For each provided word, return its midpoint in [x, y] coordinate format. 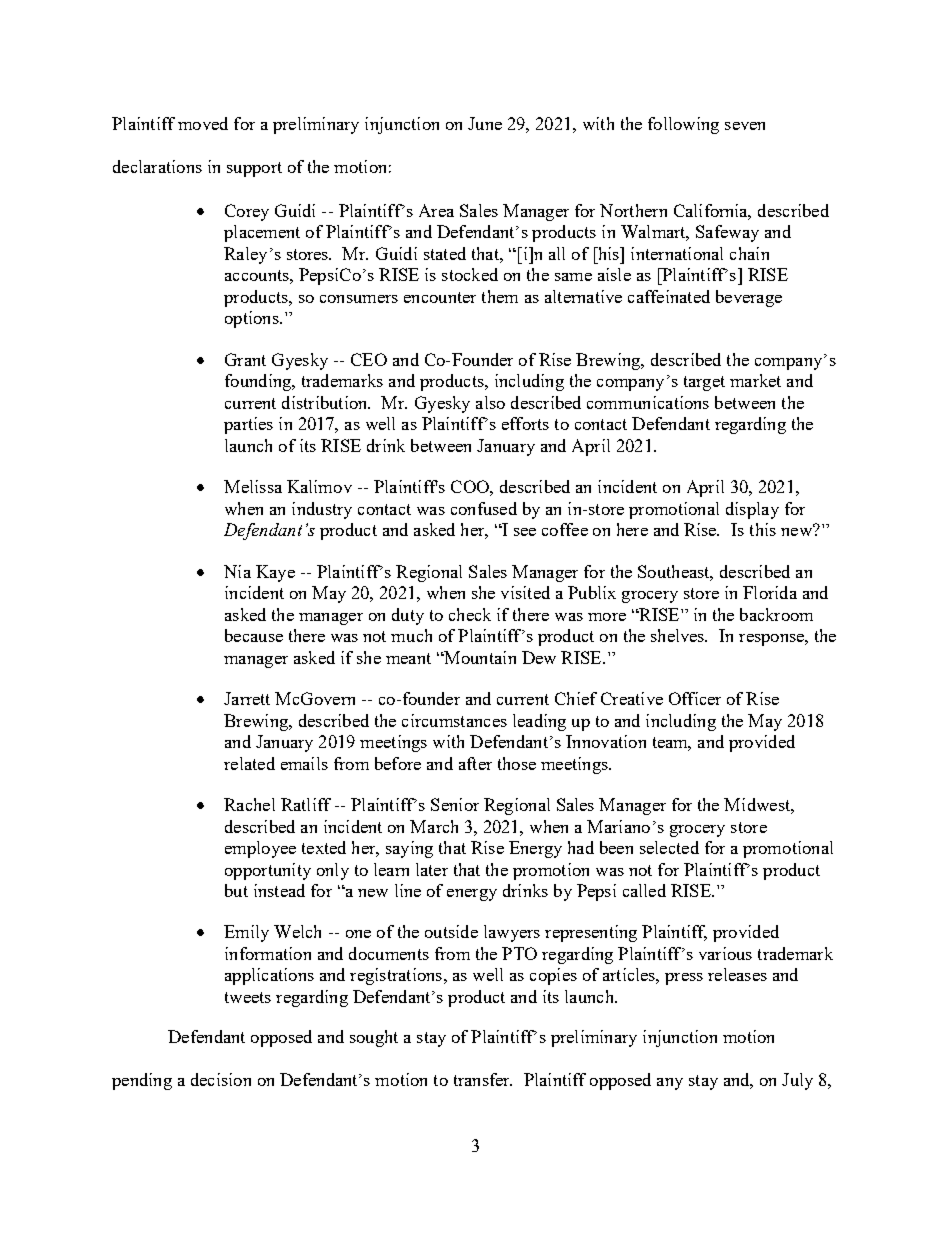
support [254, 169]
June [485, 123]
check [470, 614]
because [254, 635]
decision [221, 1079]
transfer [483, 1079]
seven [745, 126]
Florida [770, 592]
